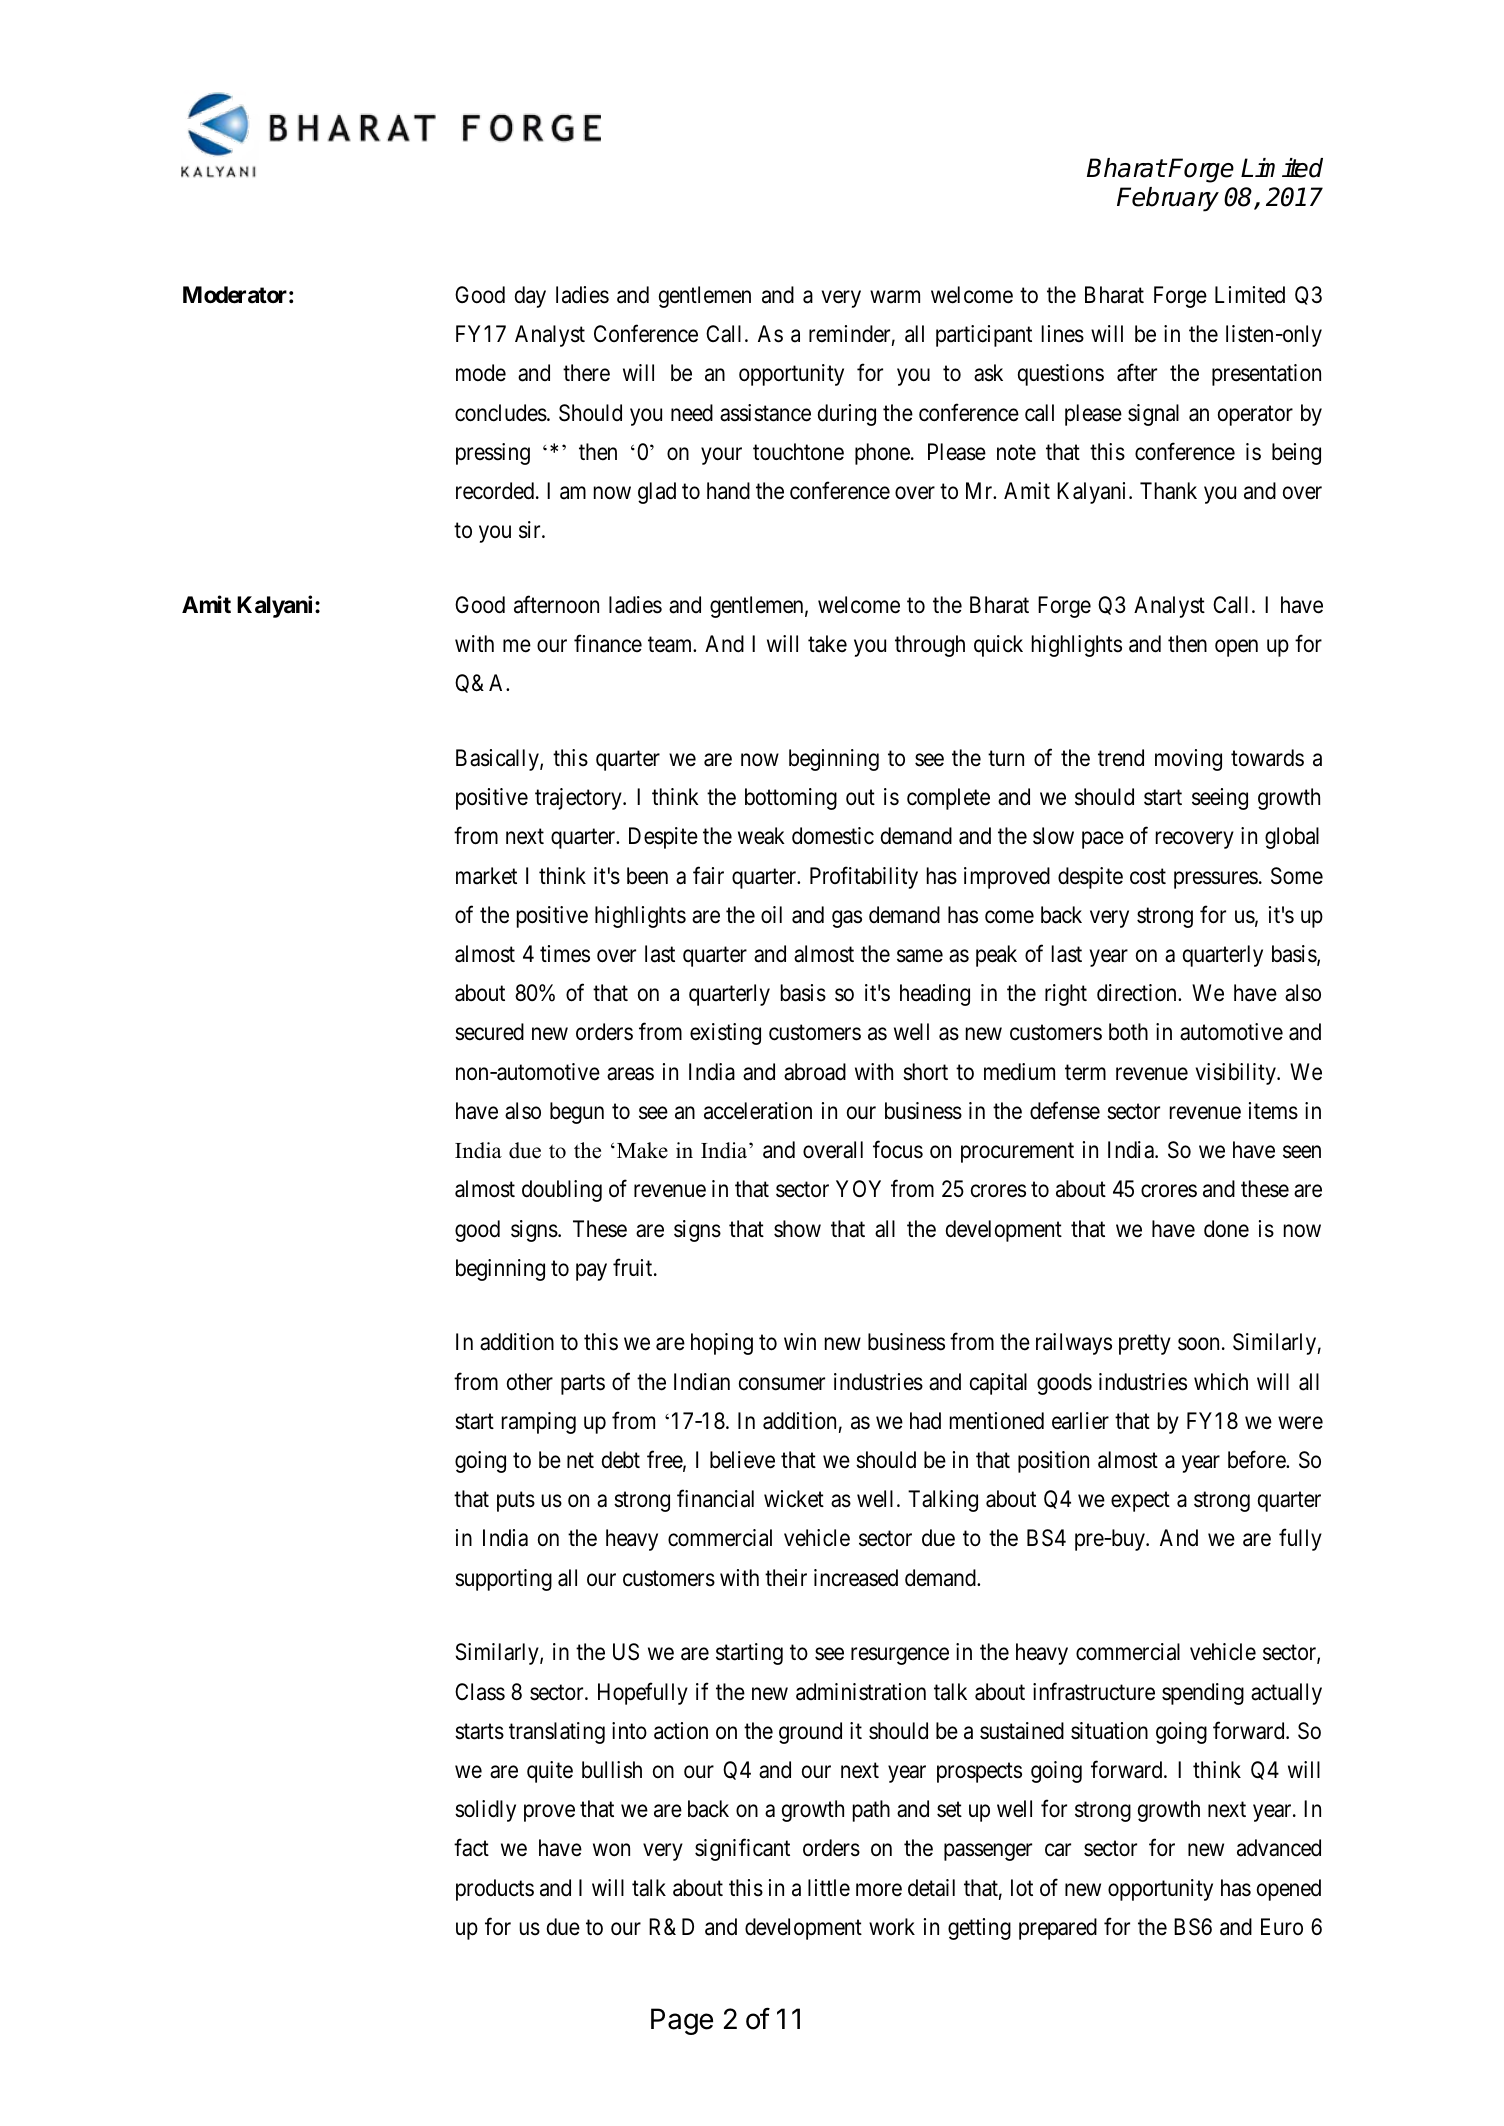 This image has height=2126, width=1504. I want to click on begun, so click(577, 1113).
